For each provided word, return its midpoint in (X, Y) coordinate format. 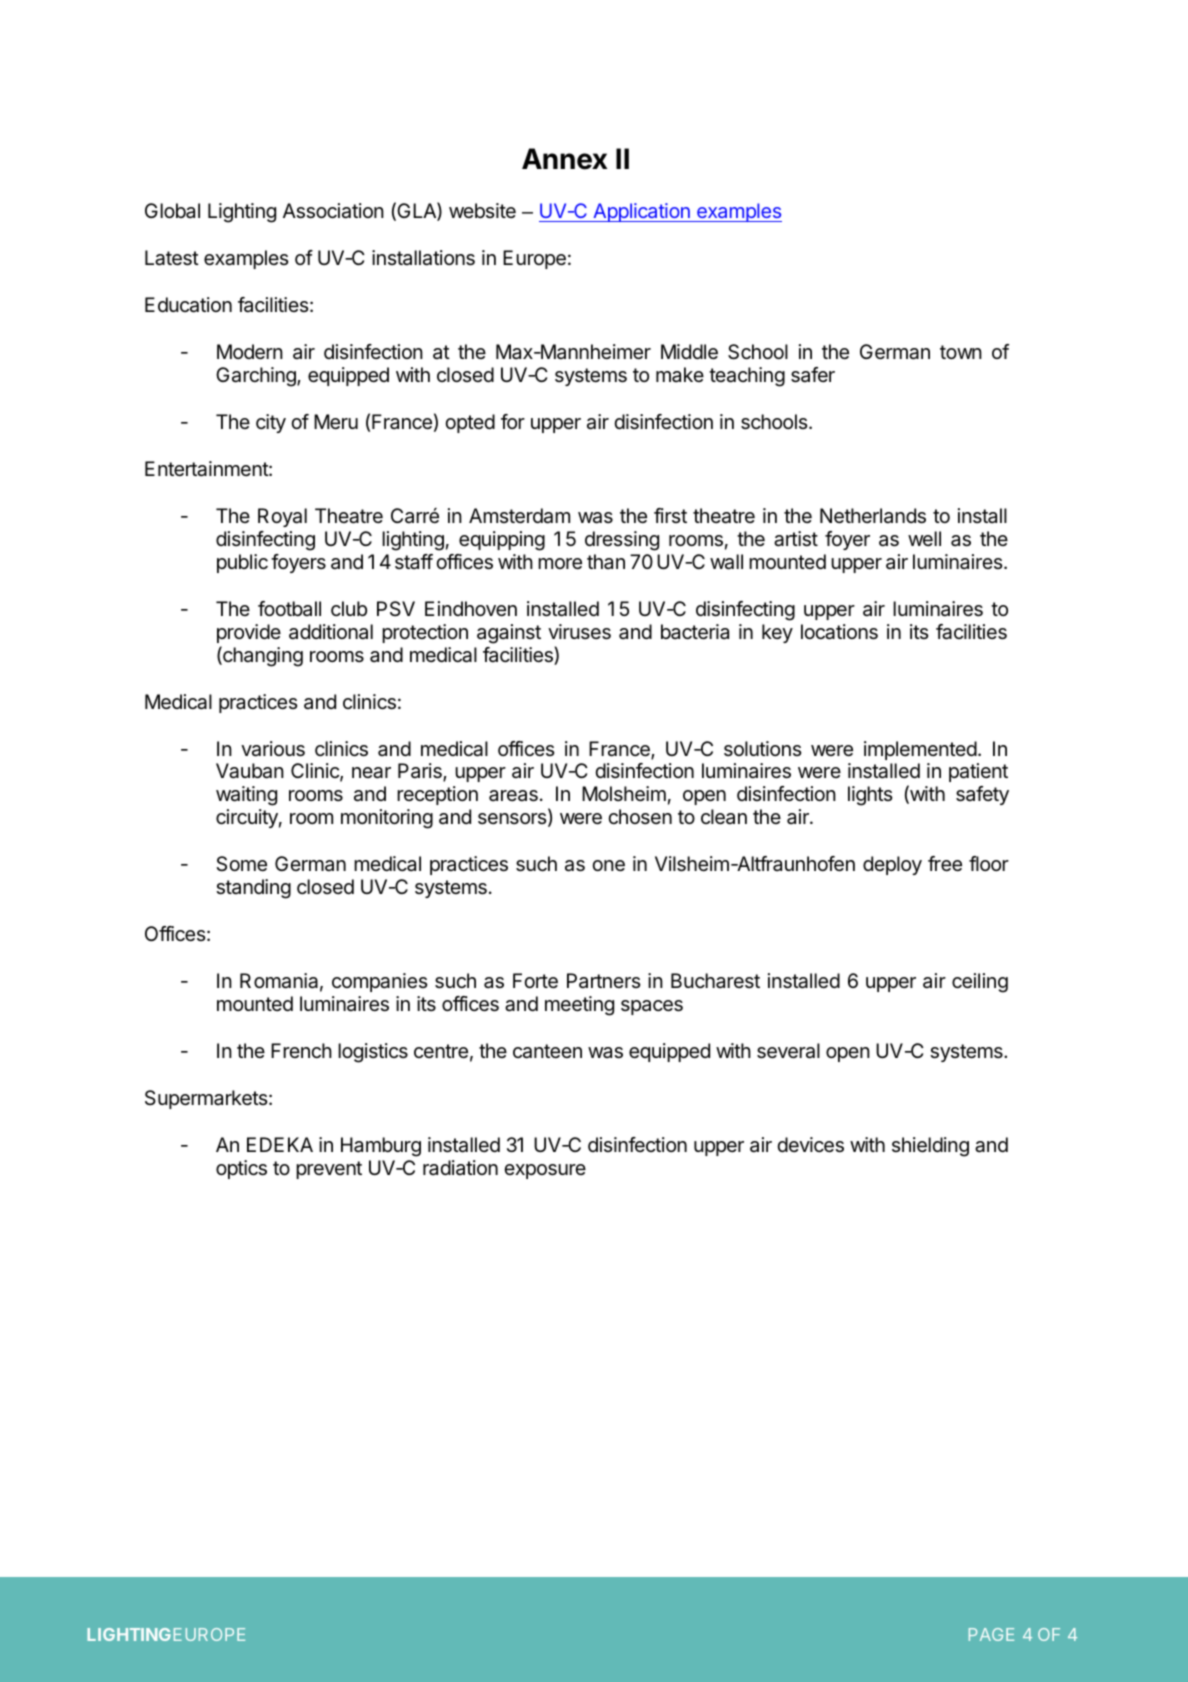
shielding (930, 1147)
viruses (579, 632)
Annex (564, 159)
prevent (329, 1170)
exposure (545, 1171)
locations (839, 632)
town (961, 352)
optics (241, 1169)
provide (249, 633)
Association (333, 211)
